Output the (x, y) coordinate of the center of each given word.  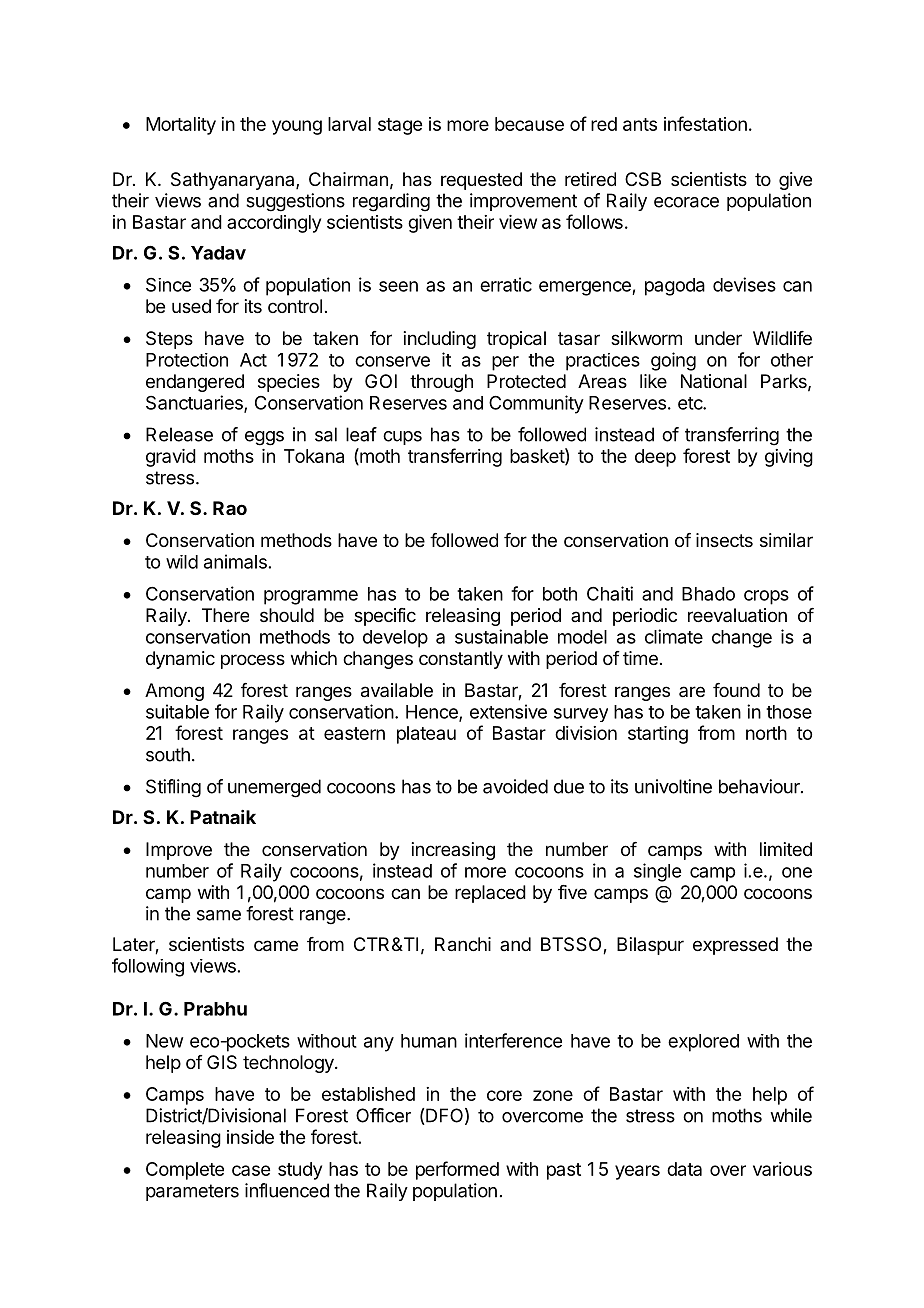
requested (481, 181)
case (251, 1170)
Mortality (181, 126)
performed (457, 1170)
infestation (705, 123)
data (684, 1169)
